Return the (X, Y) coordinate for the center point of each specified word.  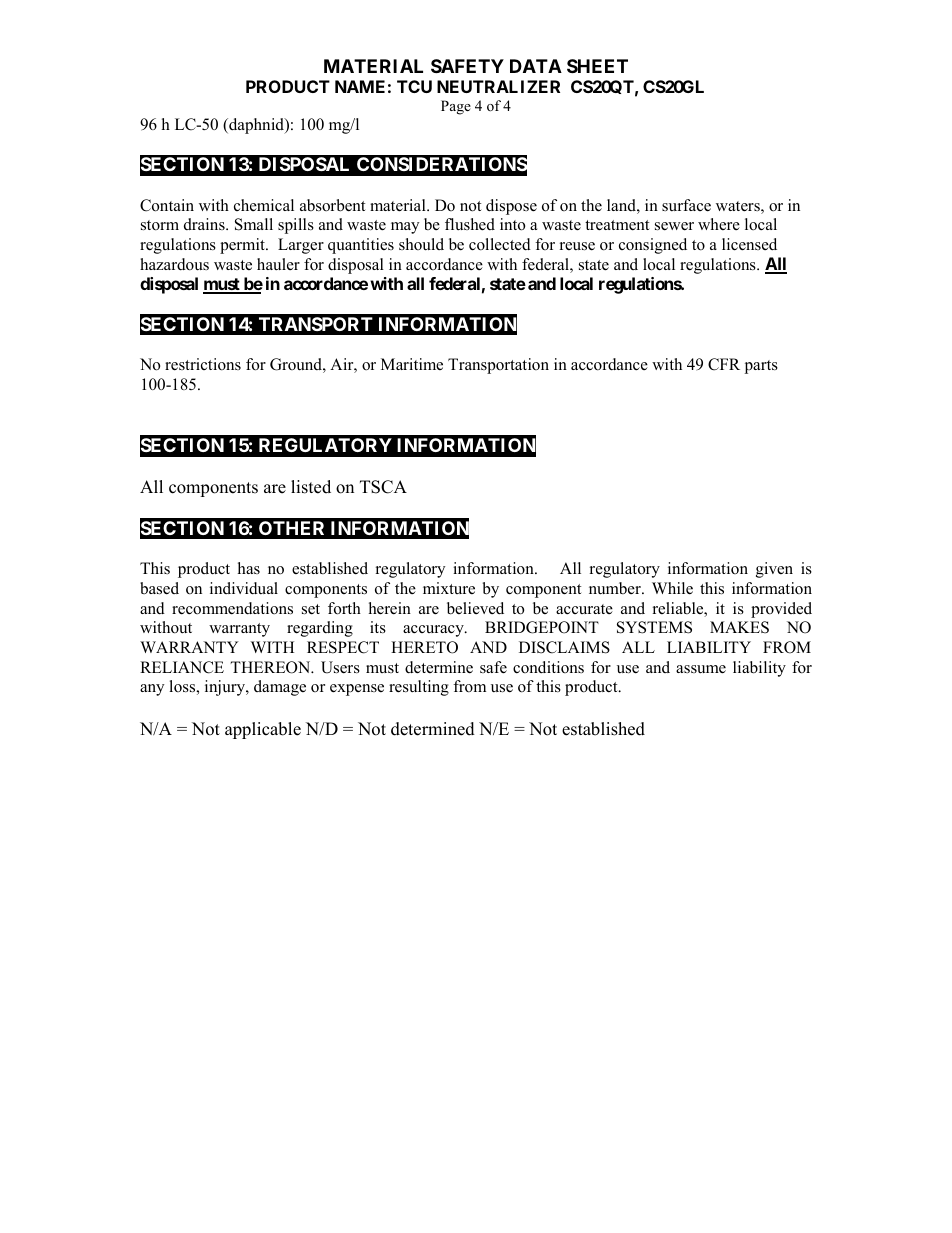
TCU (414, 86)
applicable (263, 730)
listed (311, 487)
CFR (724, 364)
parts (761, 367)
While (672, 588)
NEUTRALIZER (498, 86)
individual (244, 588)
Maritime (412, 364)
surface (686, 205)
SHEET (597, 66)
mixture (449, 588)
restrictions (203, 364)
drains (205, 224)
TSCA (383, 487)
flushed (470, 224)
